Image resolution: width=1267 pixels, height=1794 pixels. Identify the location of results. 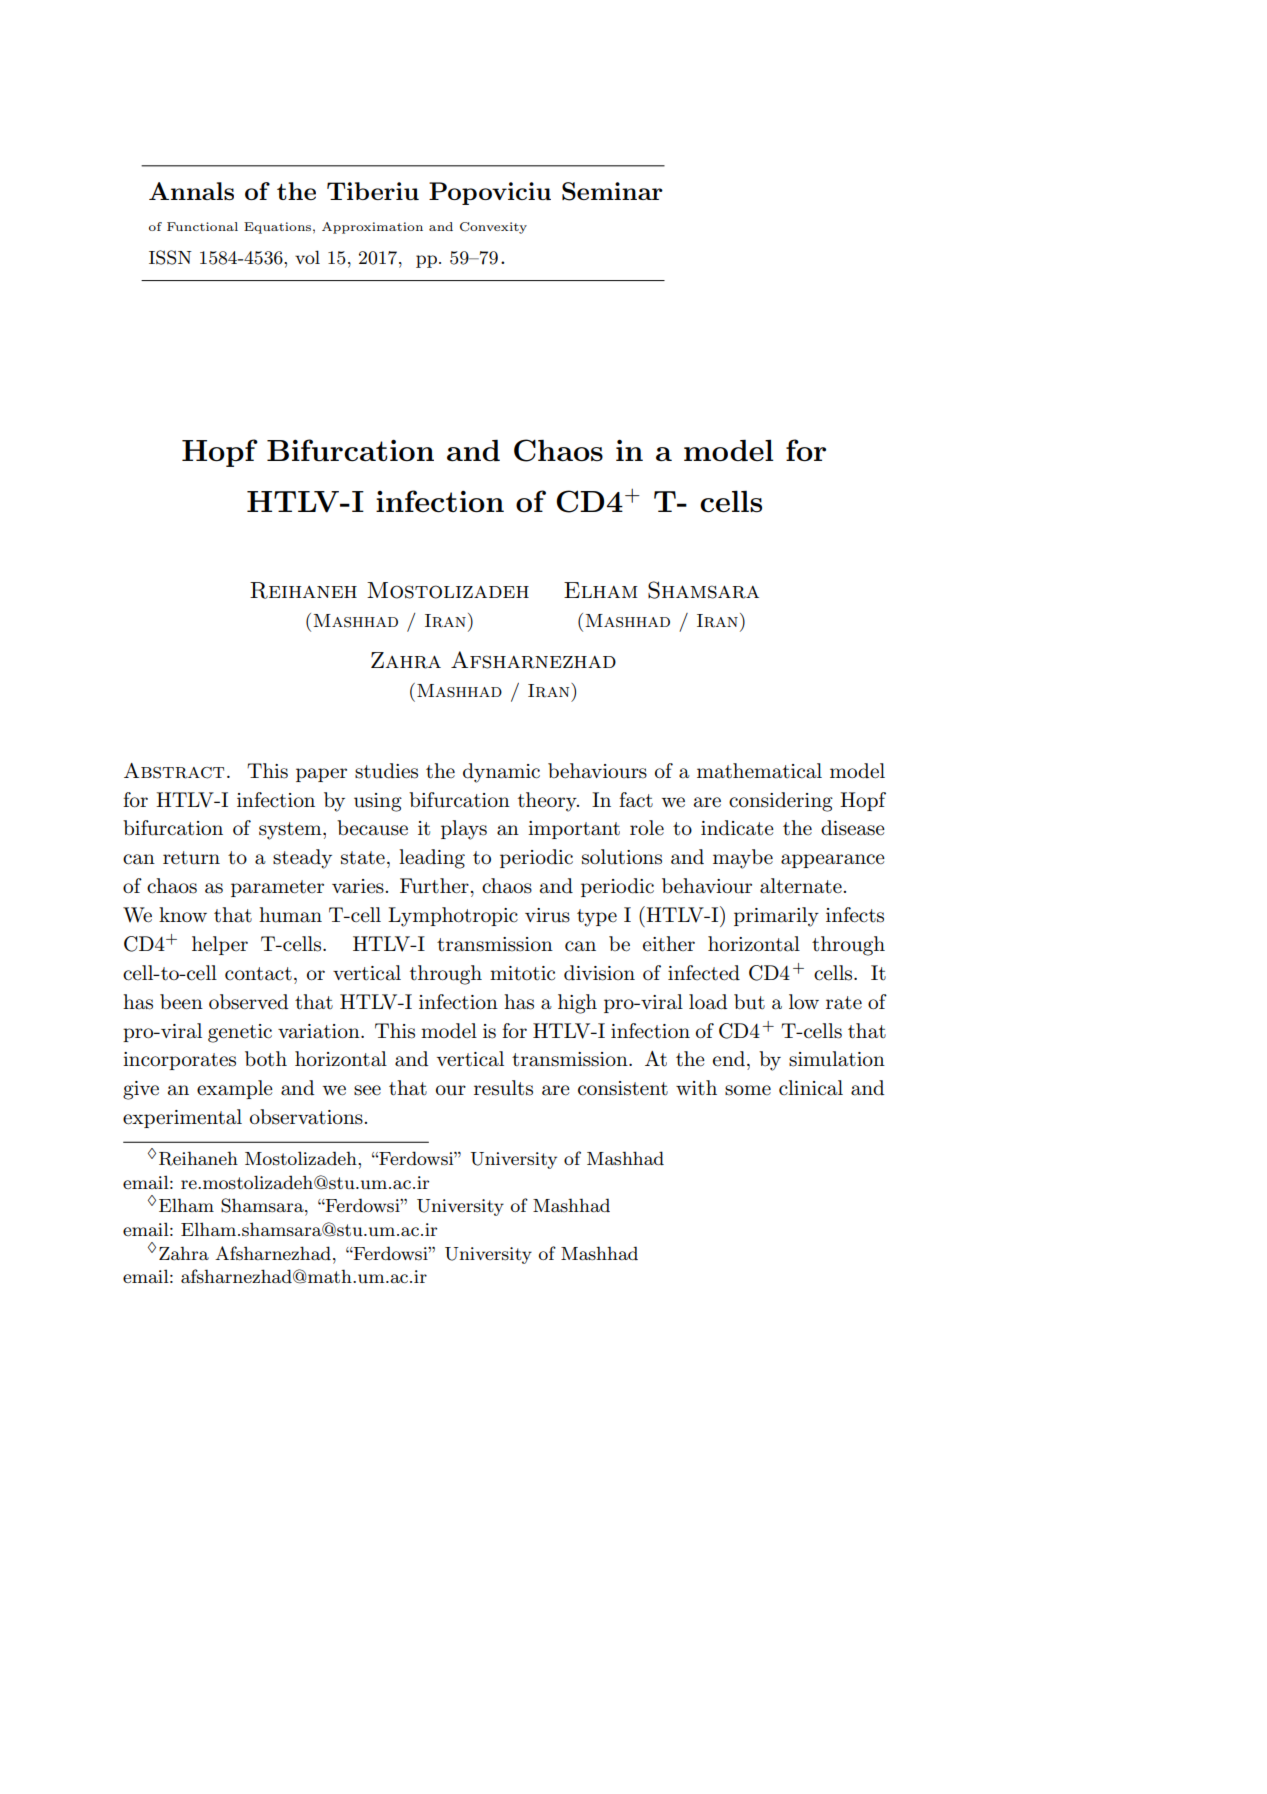
(503, 1088).
